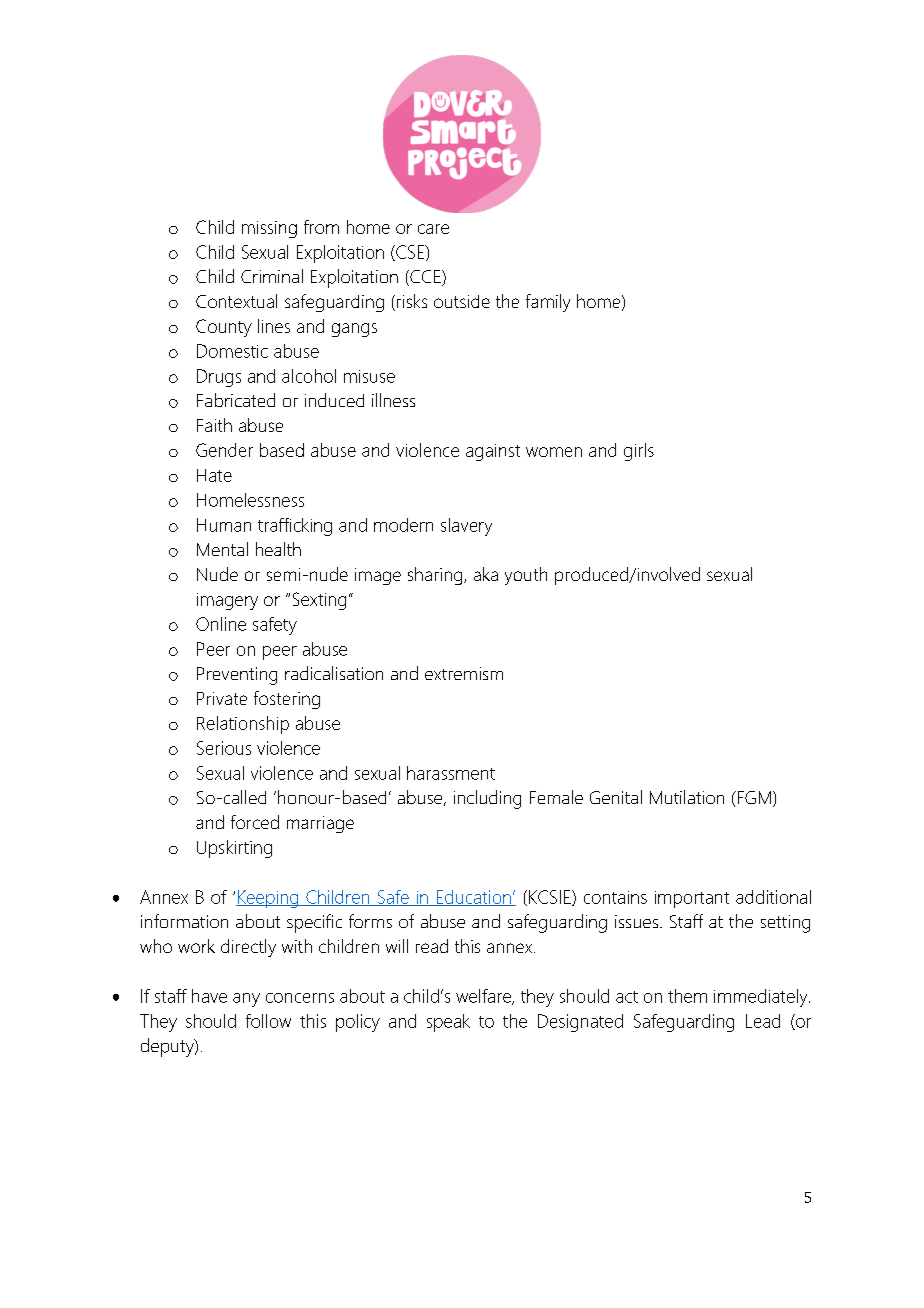 This page has width=924, height=1308. I want to click on slavery, so click(466, 527).
